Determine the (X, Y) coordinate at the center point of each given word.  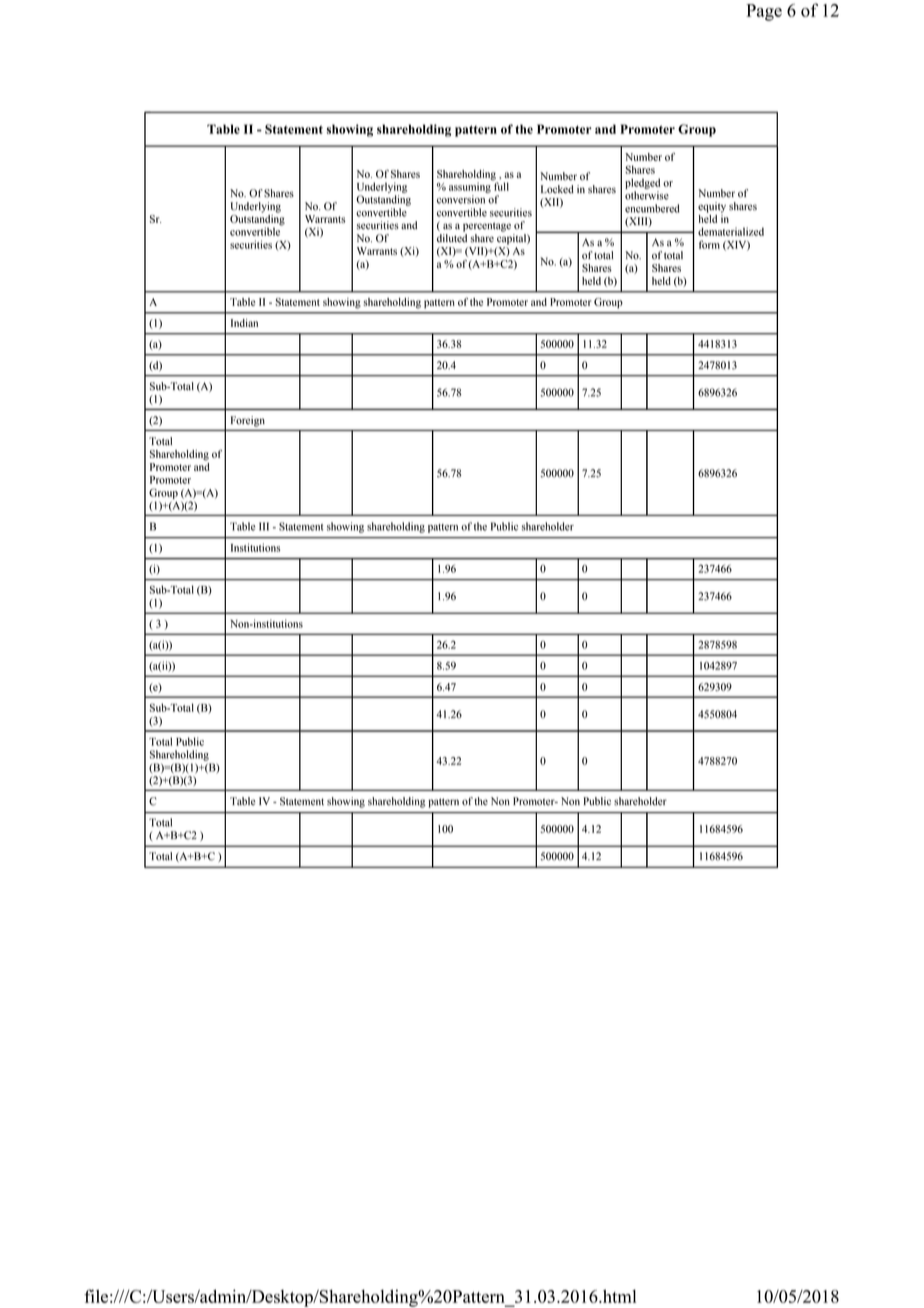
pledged (642, 183)
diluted (452, 238)
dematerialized (731, 231)
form (709, 244)
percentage (487, 227)
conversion (461, 199)
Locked (557, 189)
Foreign (248, 421)
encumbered (652, 208)
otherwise (647, 195)
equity (712, 207)
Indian (244, 323)
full (500, 185)
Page (764, 12)
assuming (471, 186)
